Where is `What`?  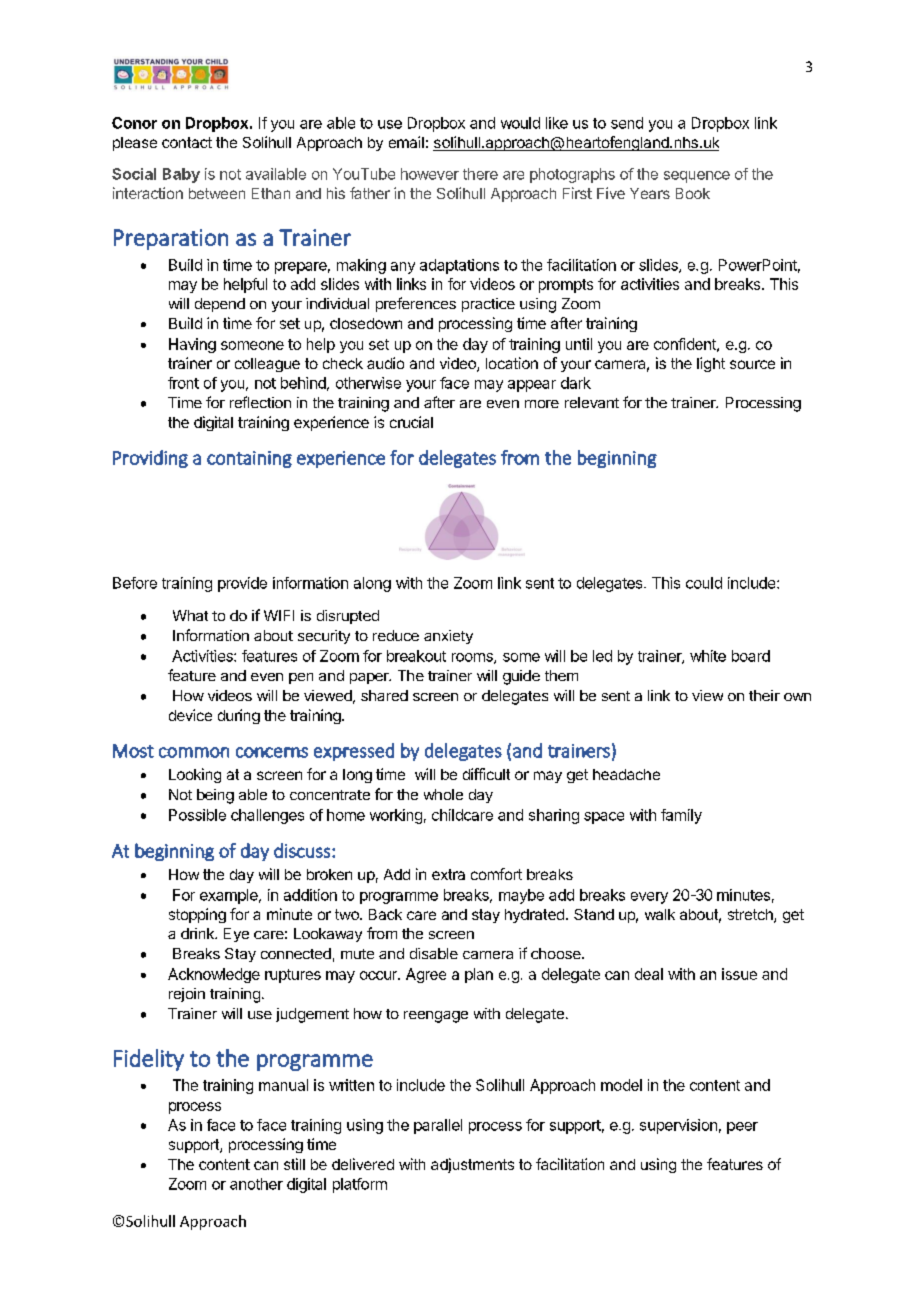
What is located at coordinates (190, 615).
